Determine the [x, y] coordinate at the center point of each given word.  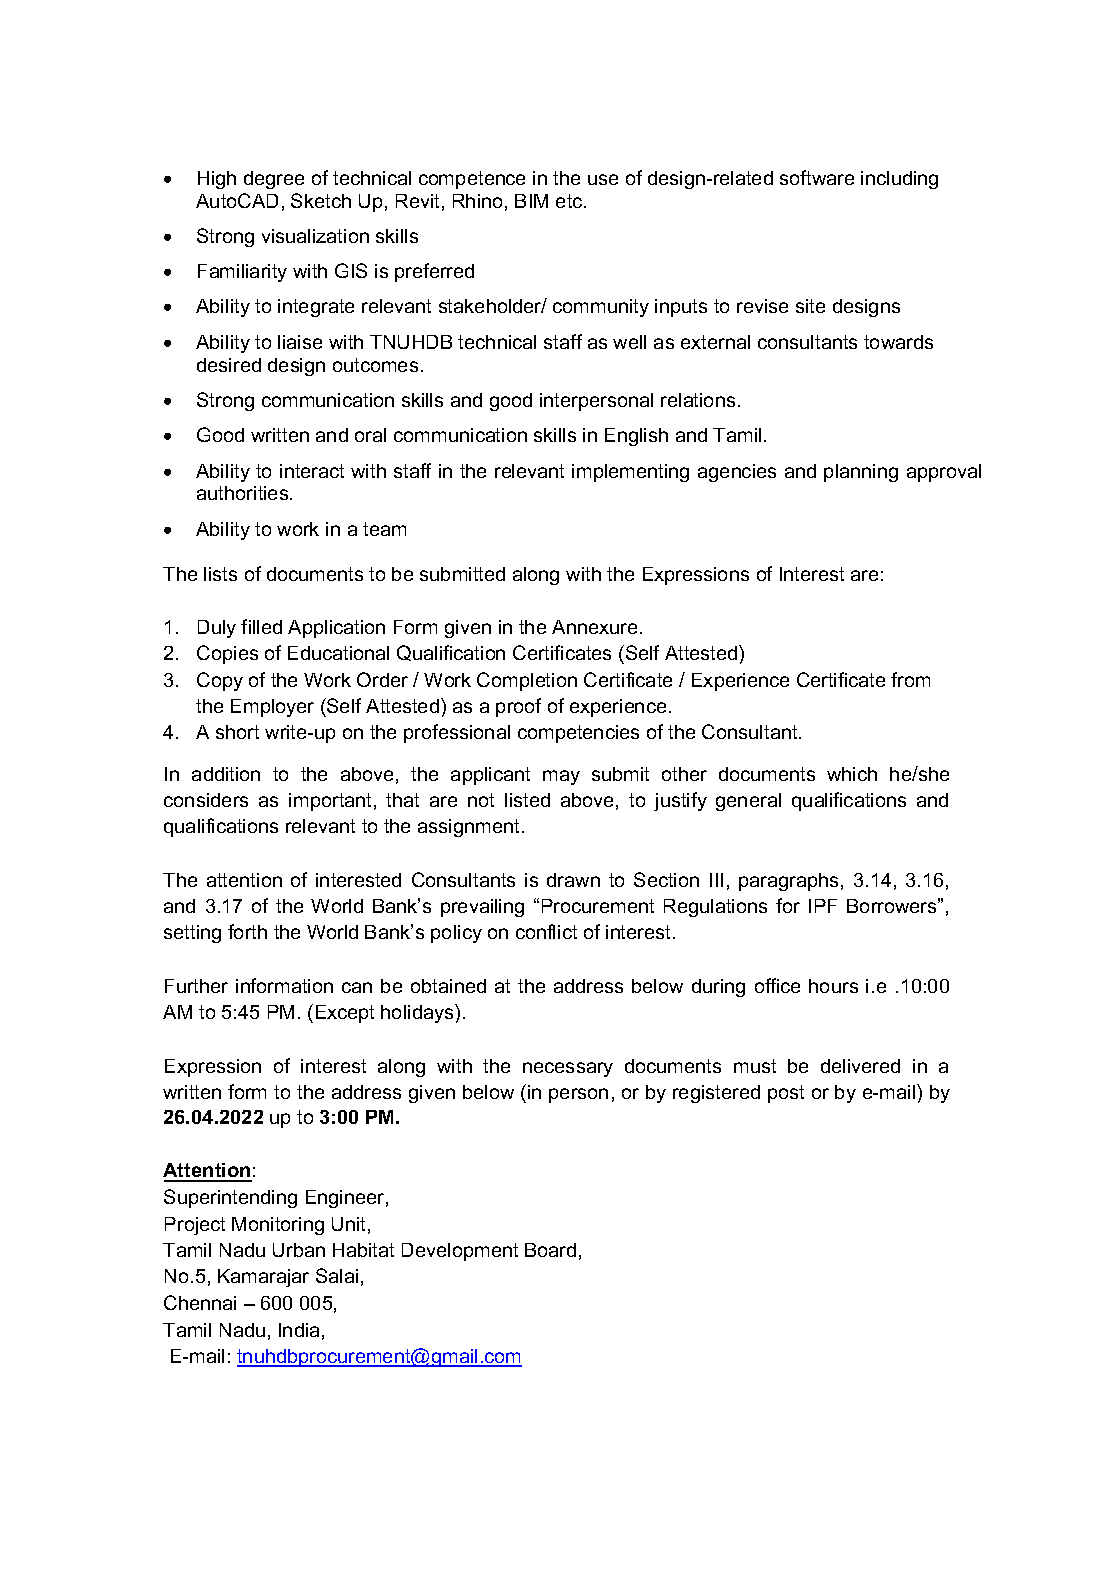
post [786, 1094]
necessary [568, 1069]
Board [550, 1250]
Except [345, 1014]
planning [861, 473]
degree [274, 180]
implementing [630, 473]
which [852, 774]
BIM [531, 201]
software [817, 177]
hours [833, 986]
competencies [578, 734]
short [237, 732]
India [299, 1330]
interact [312, 471]
